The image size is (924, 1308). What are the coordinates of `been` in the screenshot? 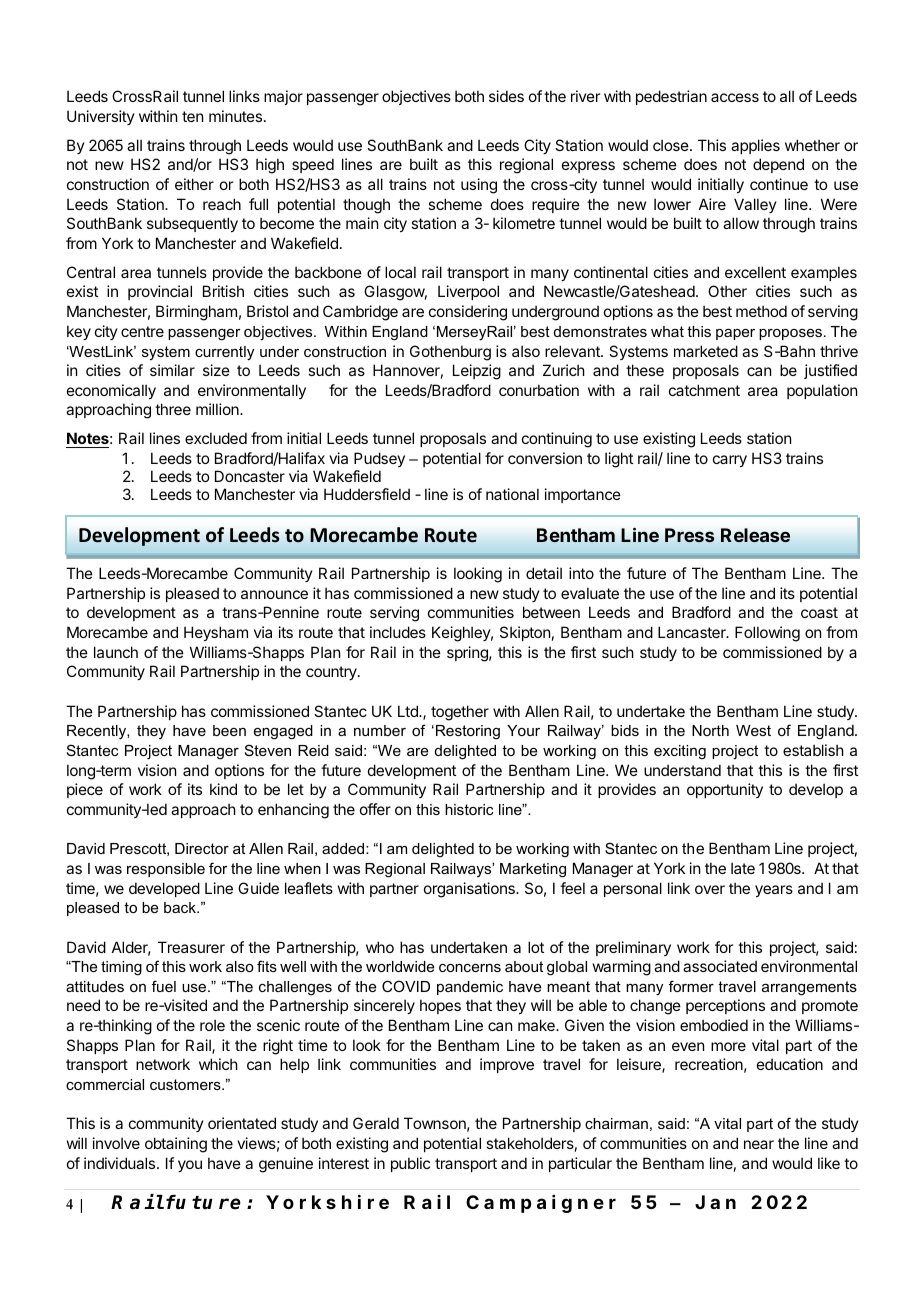 It's located at (229, 730).
